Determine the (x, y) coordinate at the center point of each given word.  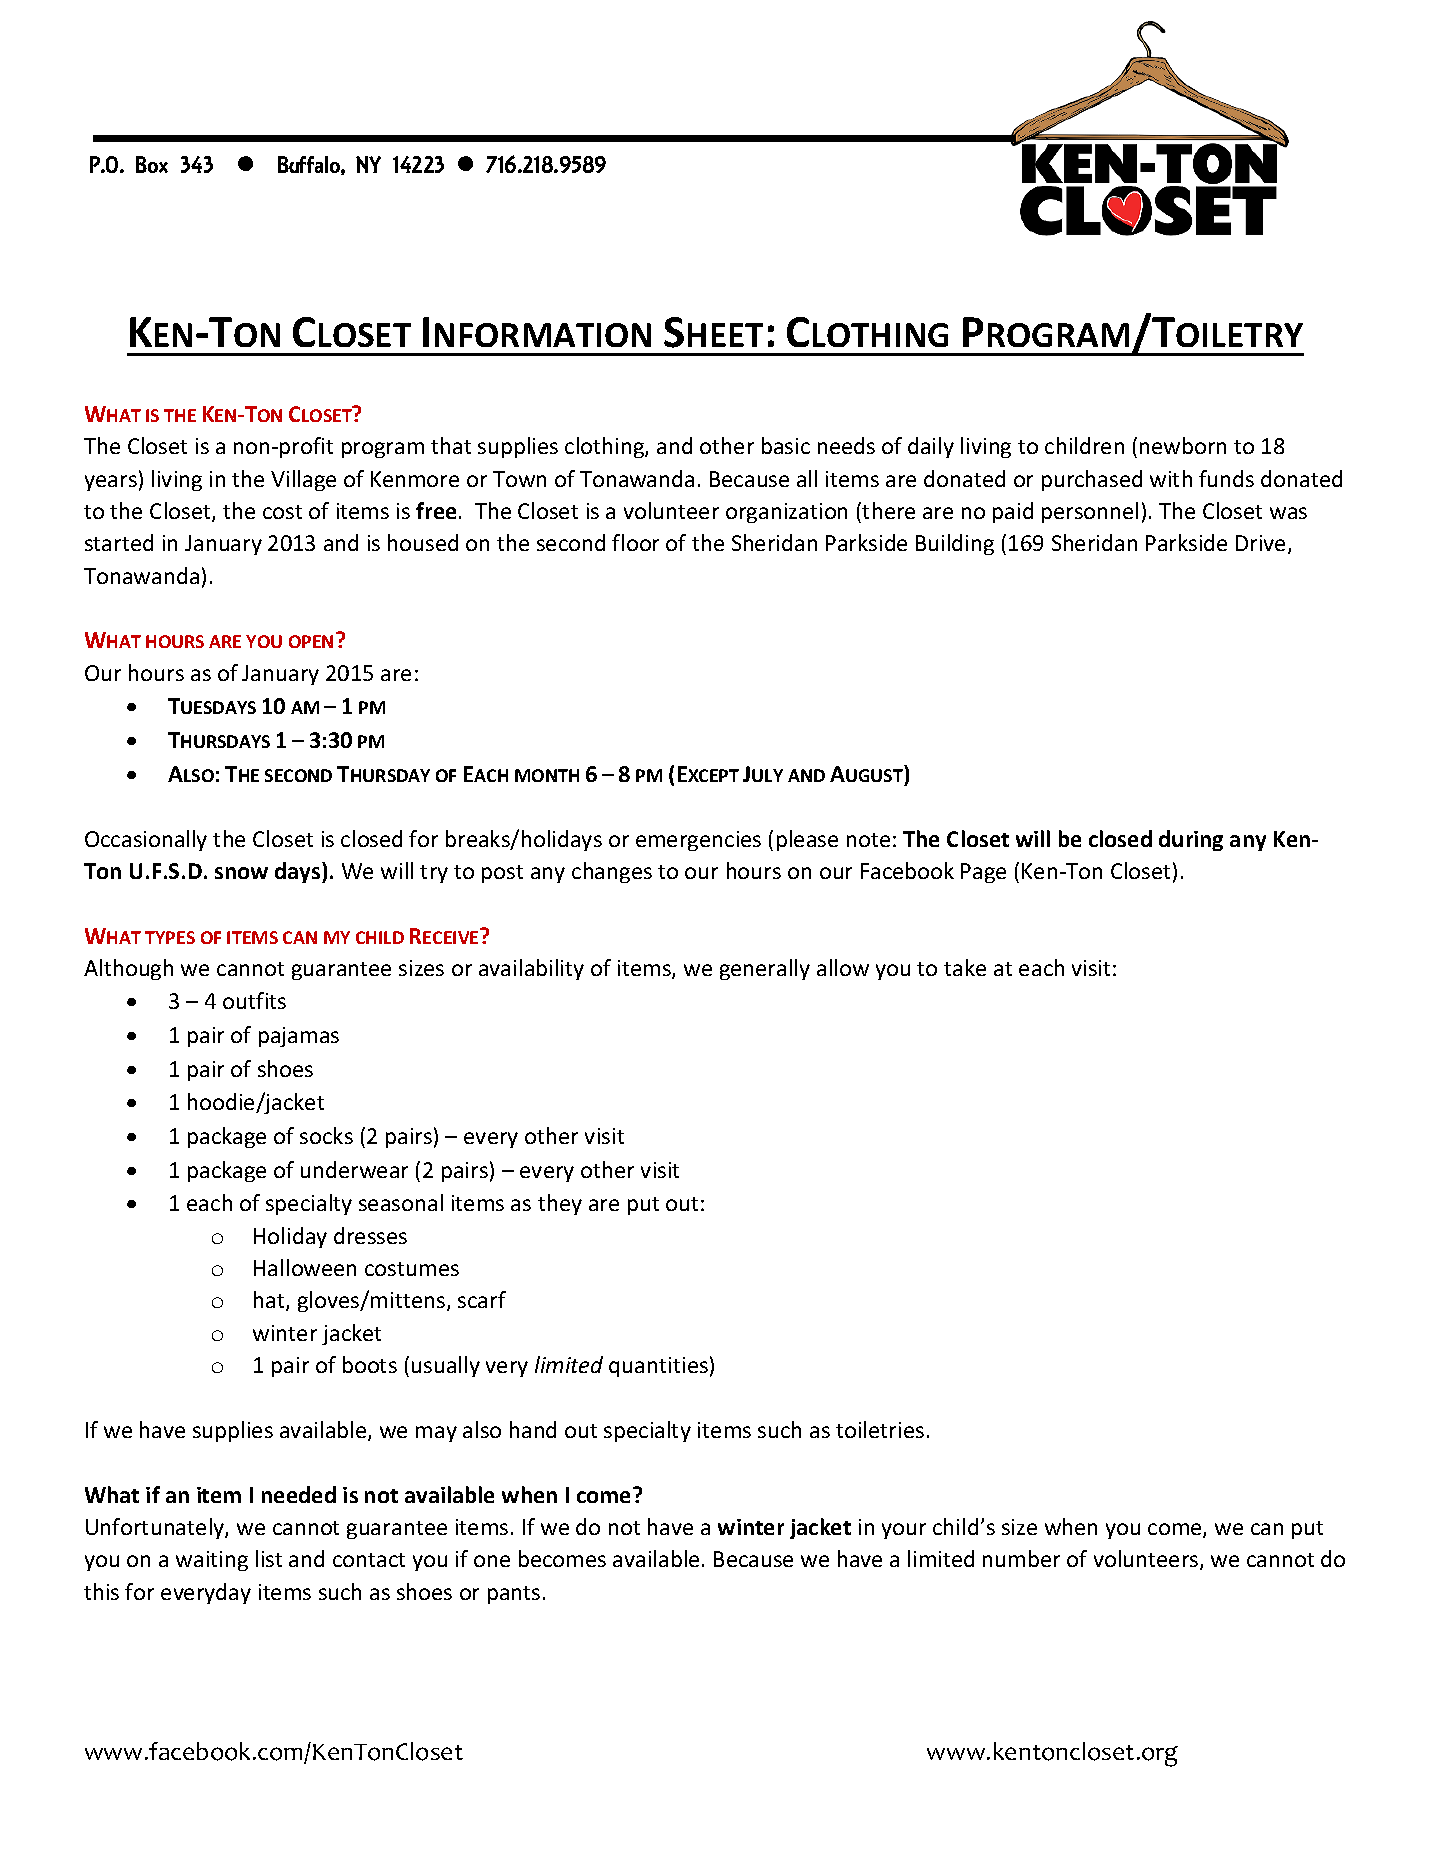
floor (635, 542)
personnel (1090, 512)
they (560, 1204)
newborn (1183, 445)
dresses (370, 1235)
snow (241, 873)
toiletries (880, 1429)
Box (152, 164)
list (269, 1558)
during (1191, 840)
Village (303, 480)
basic (786, 445)
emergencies (698, 841)
